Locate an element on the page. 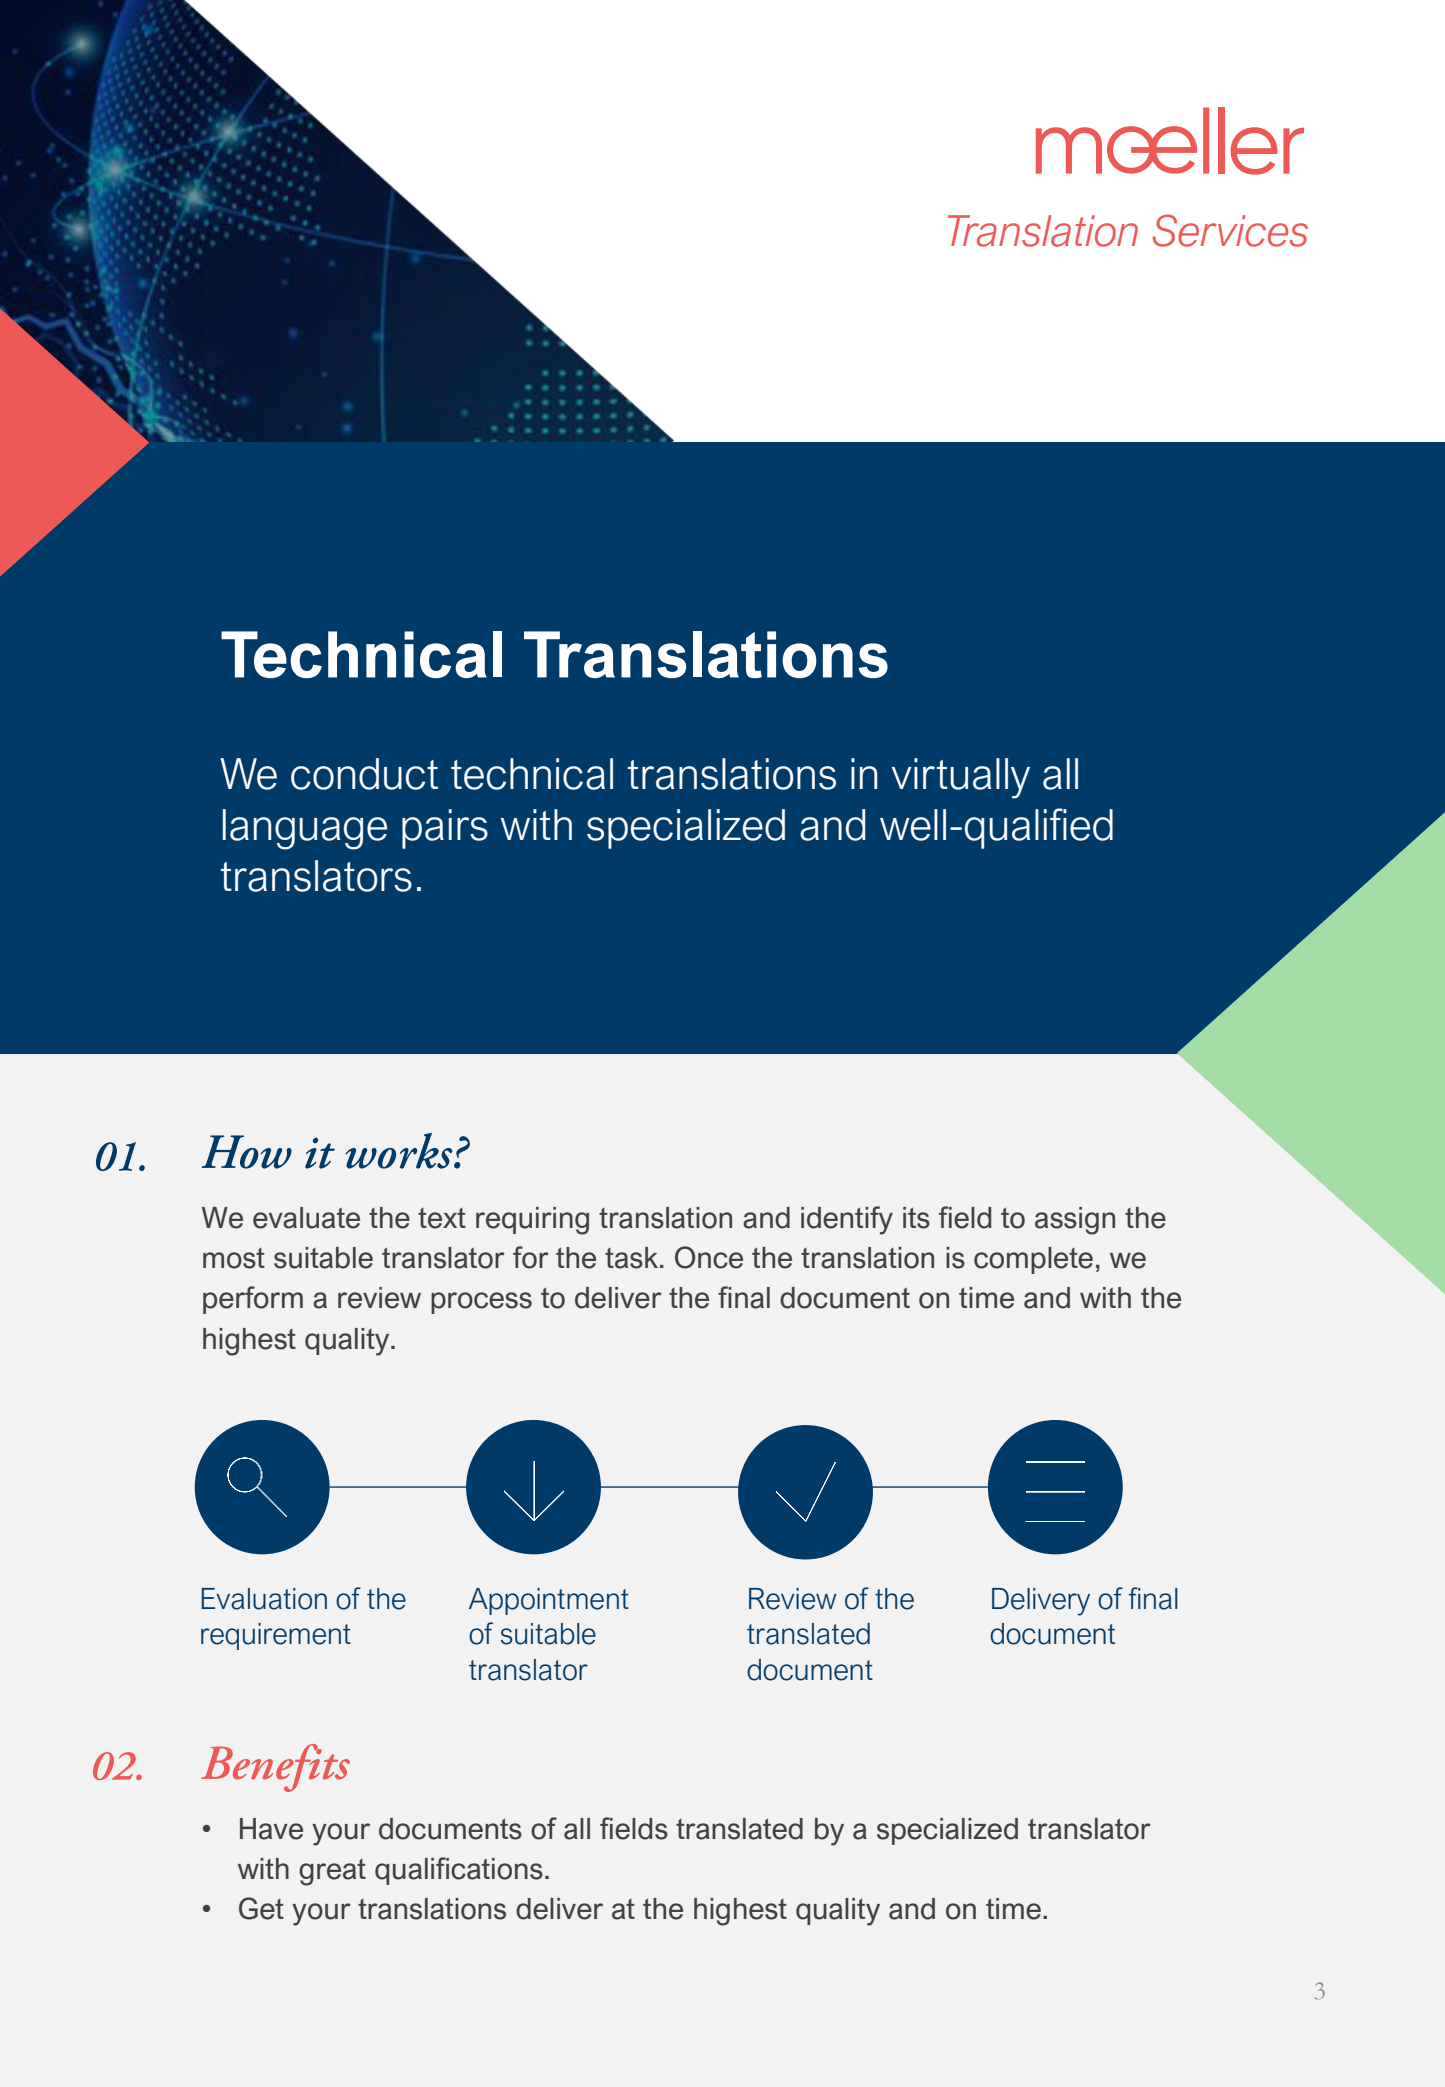  great is located at coordinates (332, 1872).
